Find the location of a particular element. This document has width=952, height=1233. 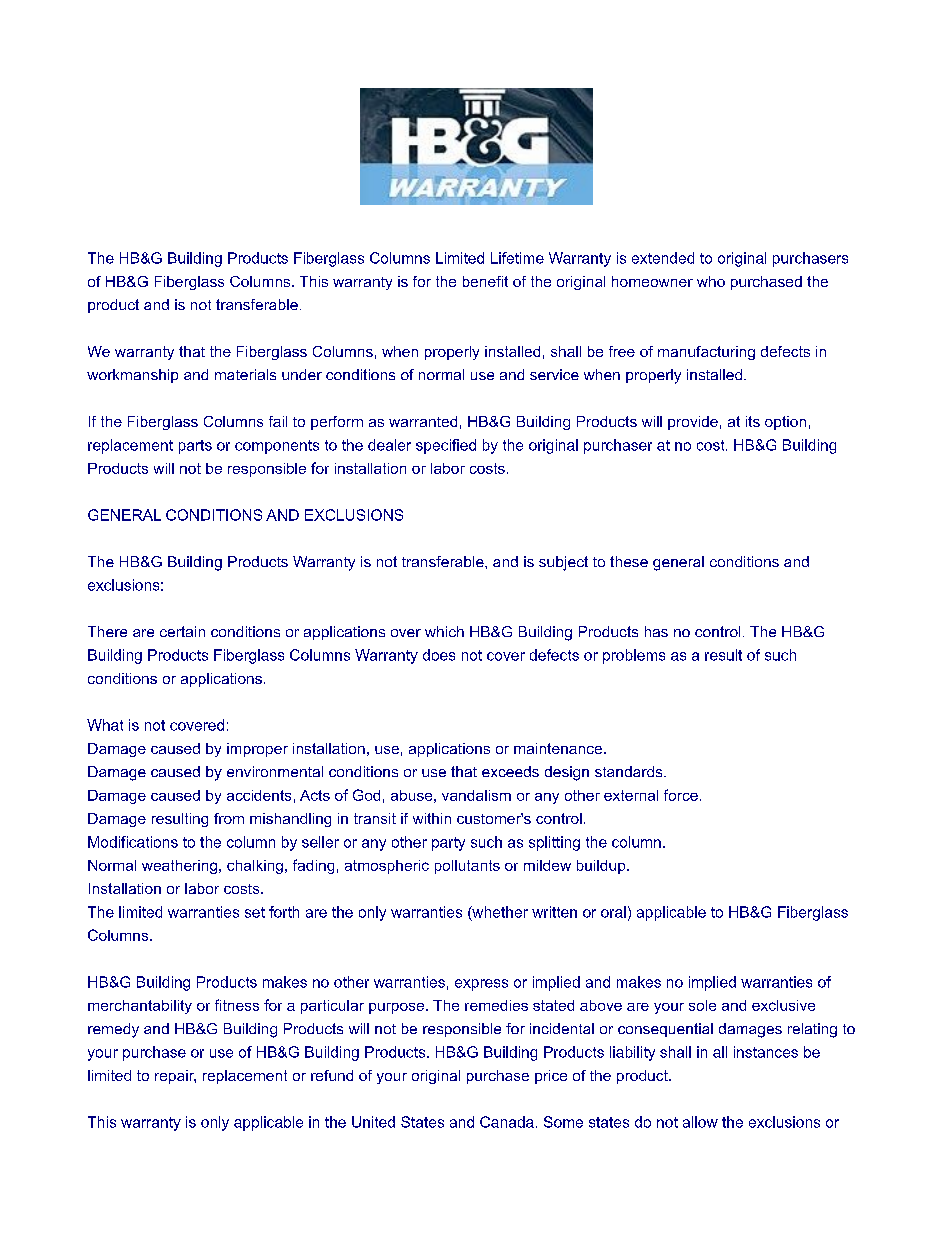

materials is located at coordinates (245, 374).
